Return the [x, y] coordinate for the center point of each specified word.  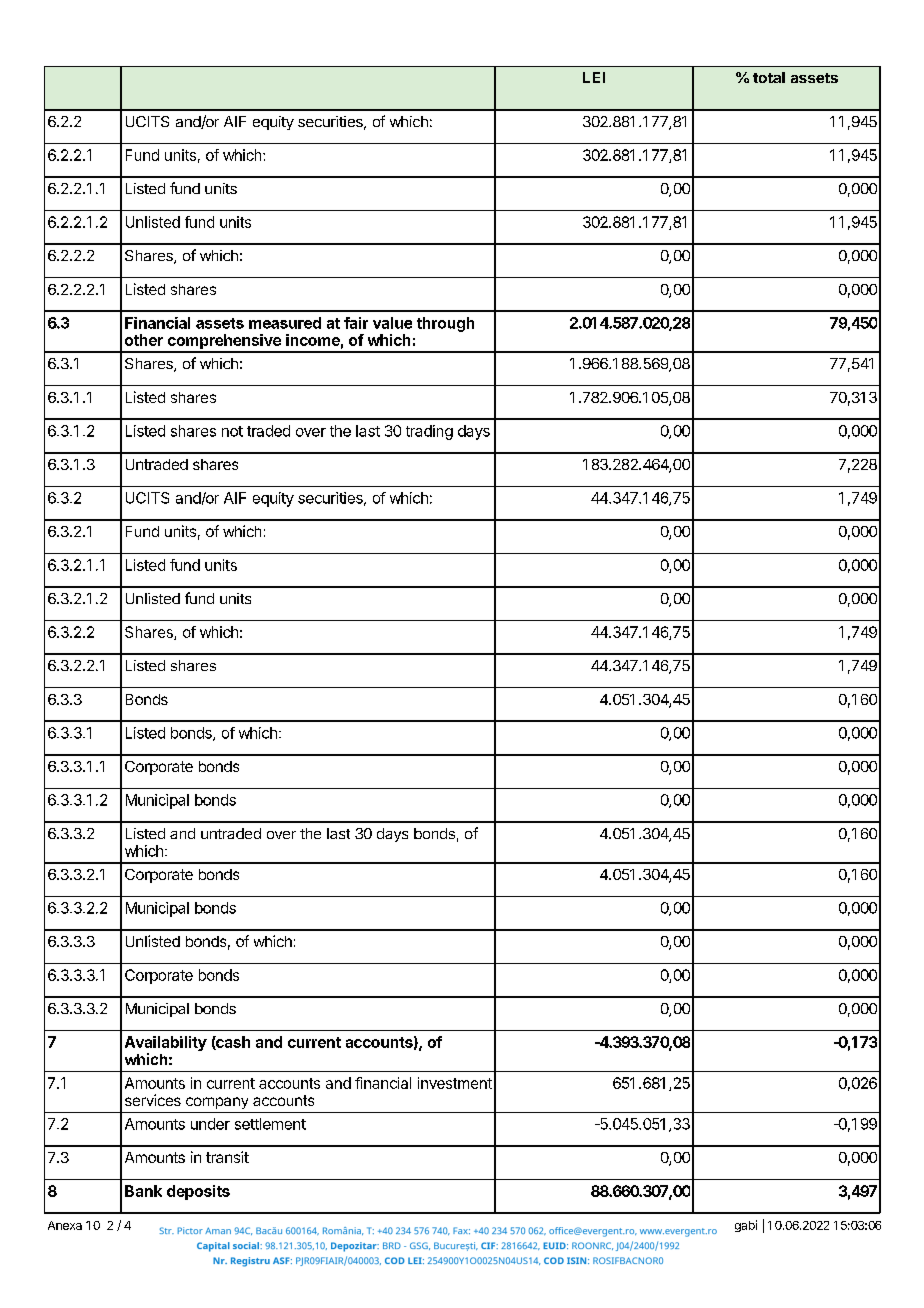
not [232, 431]
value [392, 323]
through [445, 324]
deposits [198, 1192]
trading [429, 432]
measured [285, 323]
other [144, 340]
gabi [746, 1226]
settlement [270, 1124]
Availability [166, 1045]
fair [356, 323]
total [769, 77]
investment [455, 1083]
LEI [594, 77]
